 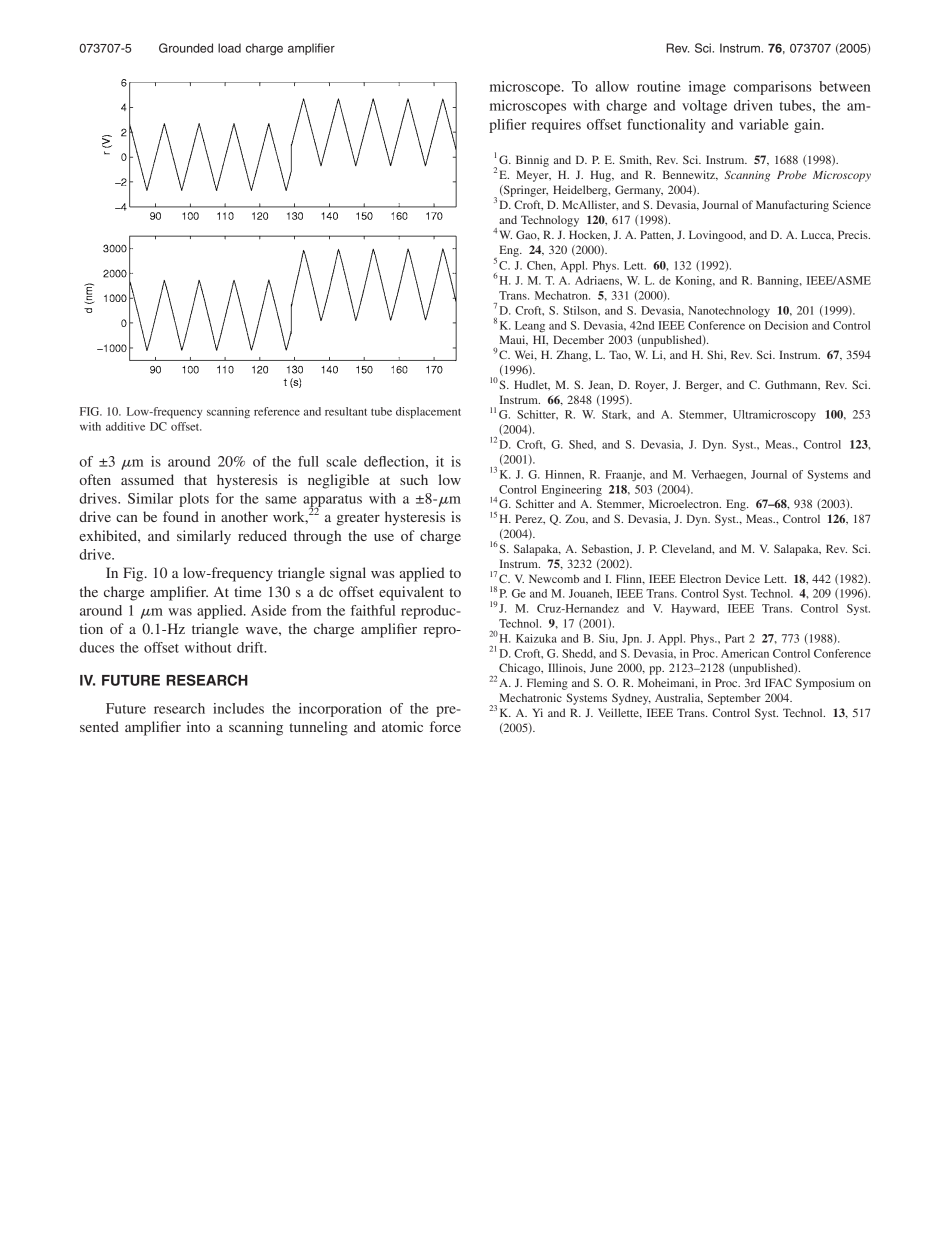 I want to click on into, so click(x=198, y=726).
